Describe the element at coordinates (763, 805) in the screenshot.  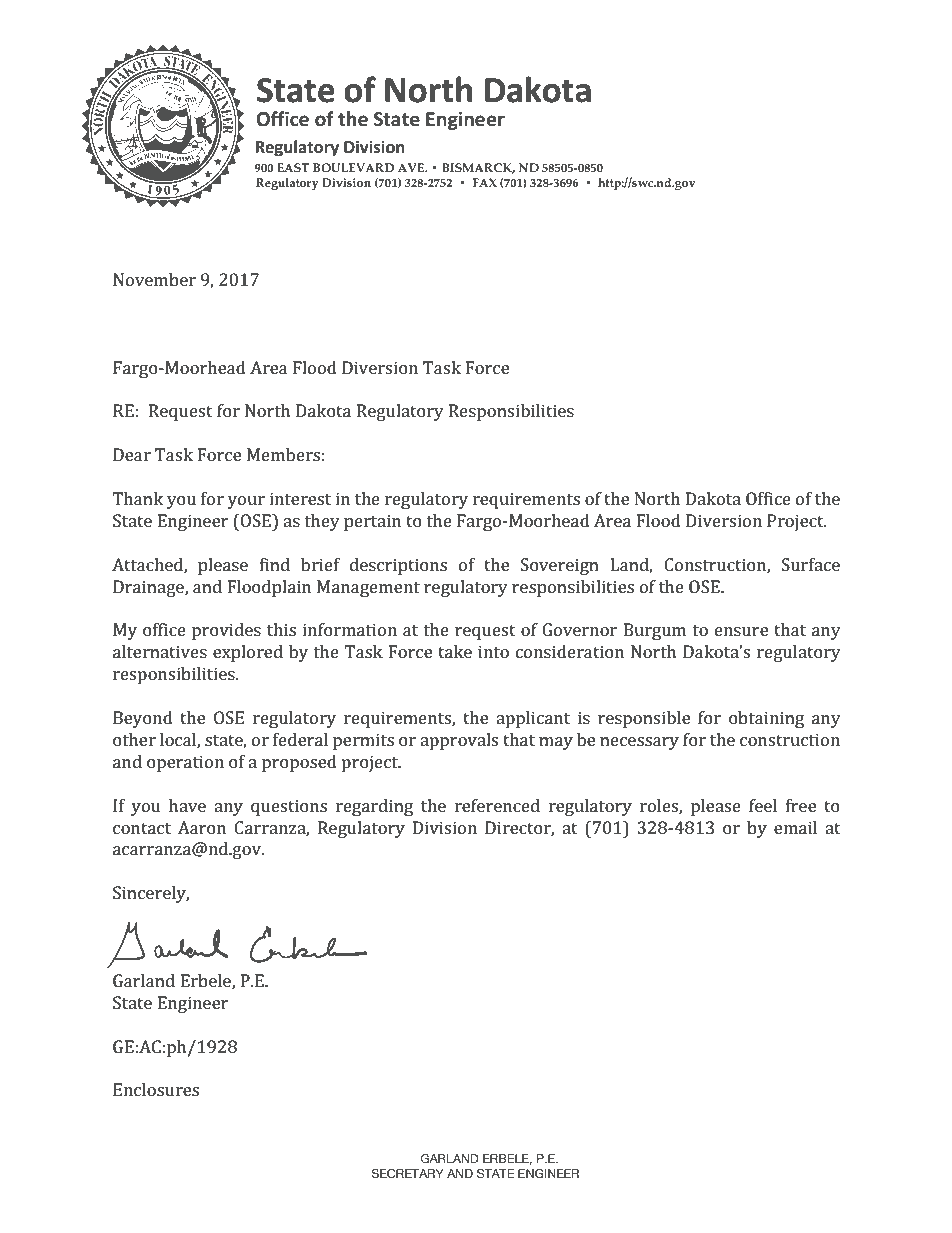
I see `feel` at that location.
